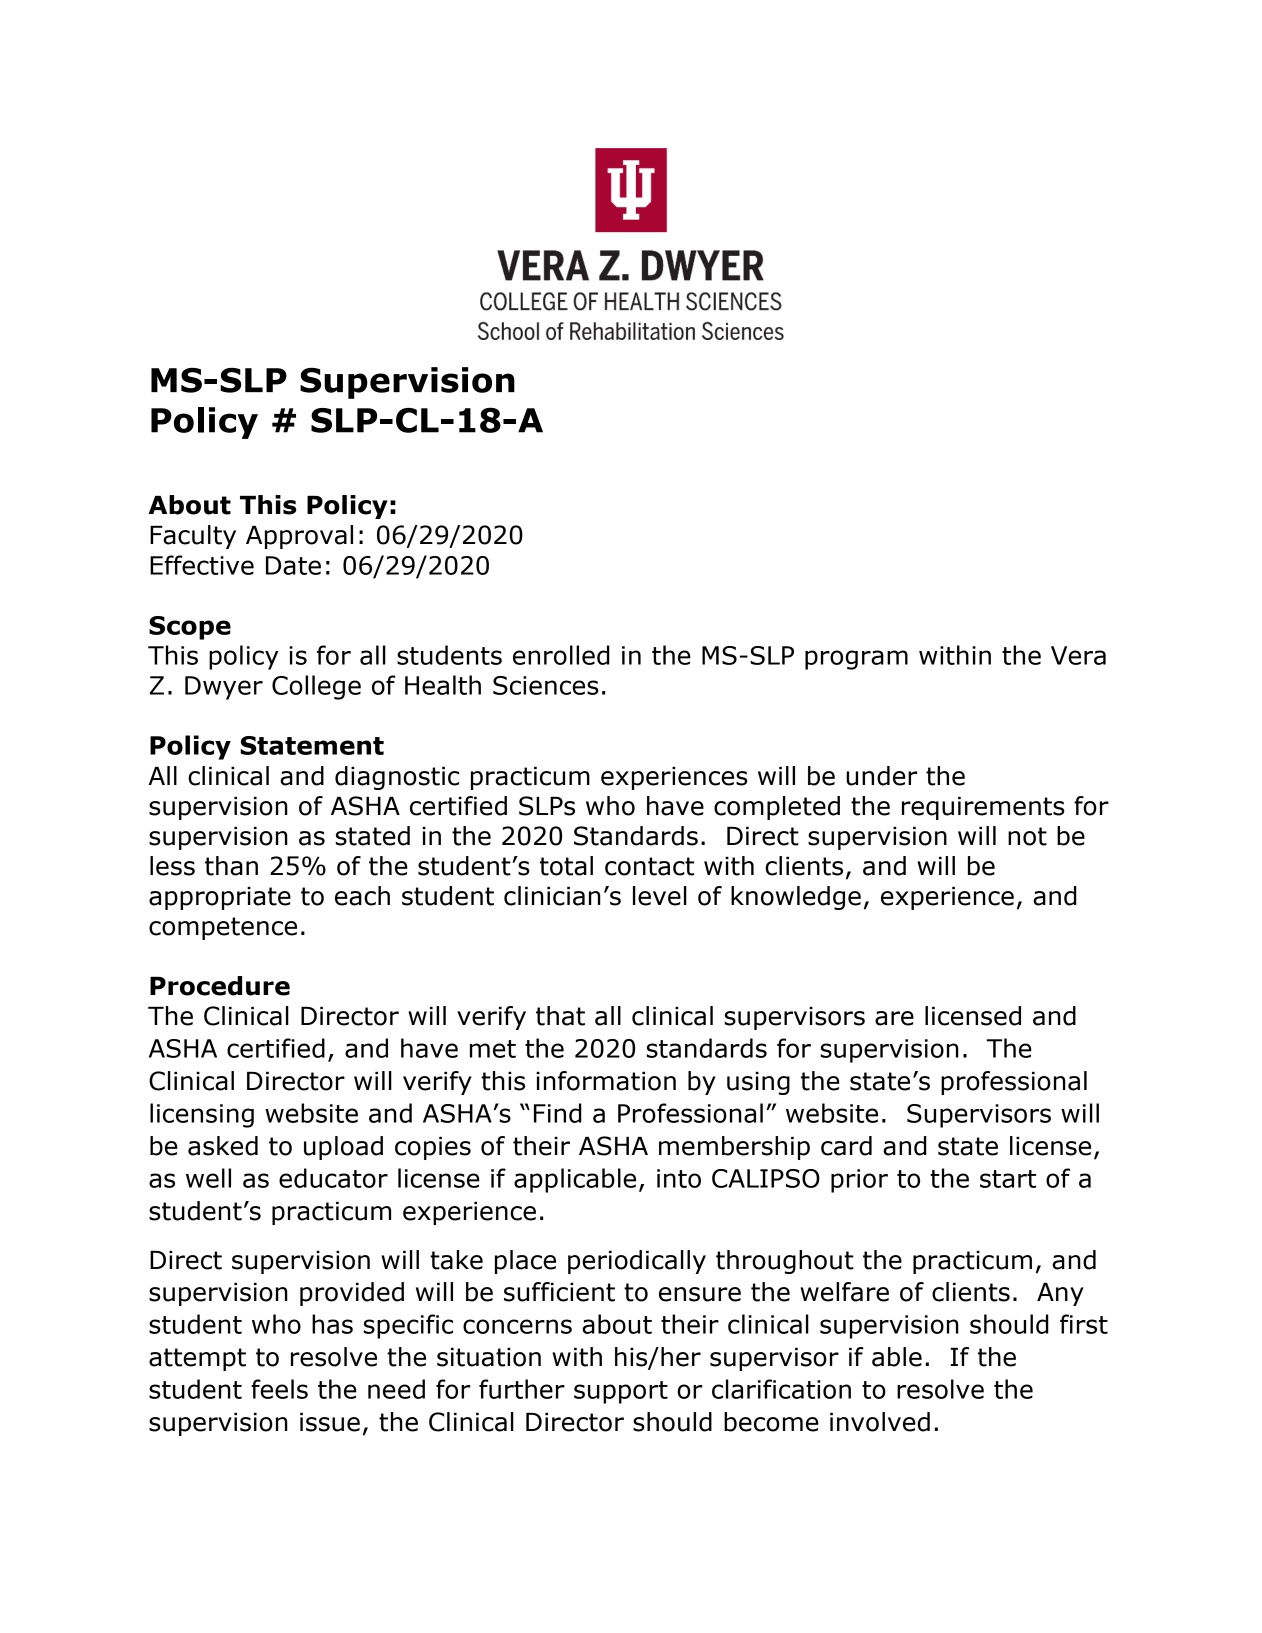 The image size is (1262, 1633). I want to click on completed, so click(777, 808).
